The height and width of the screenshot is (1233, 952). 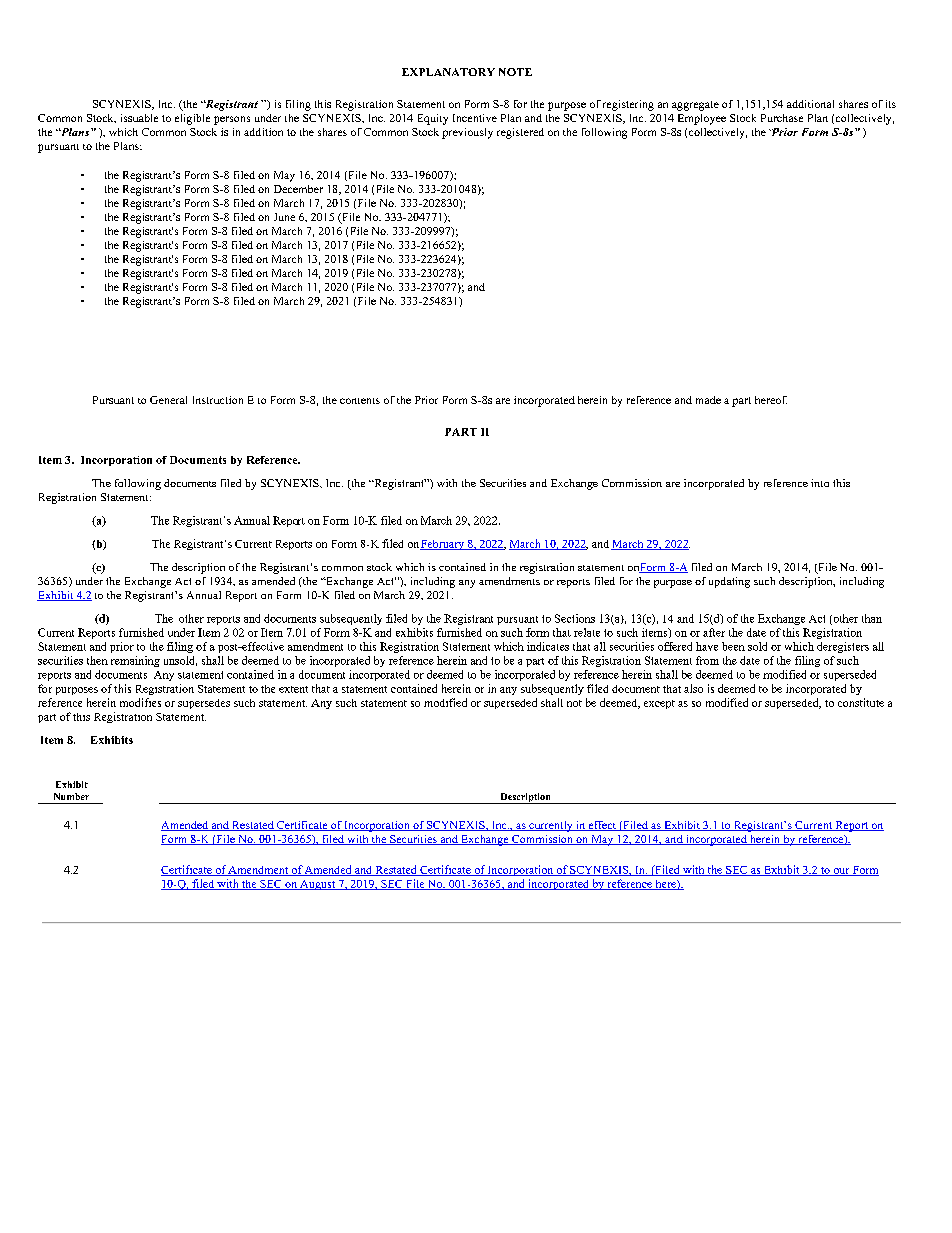 What do you see at coordinates (820, 483) in the screenshot?
I see `into` at bounding box center [820, 483].
